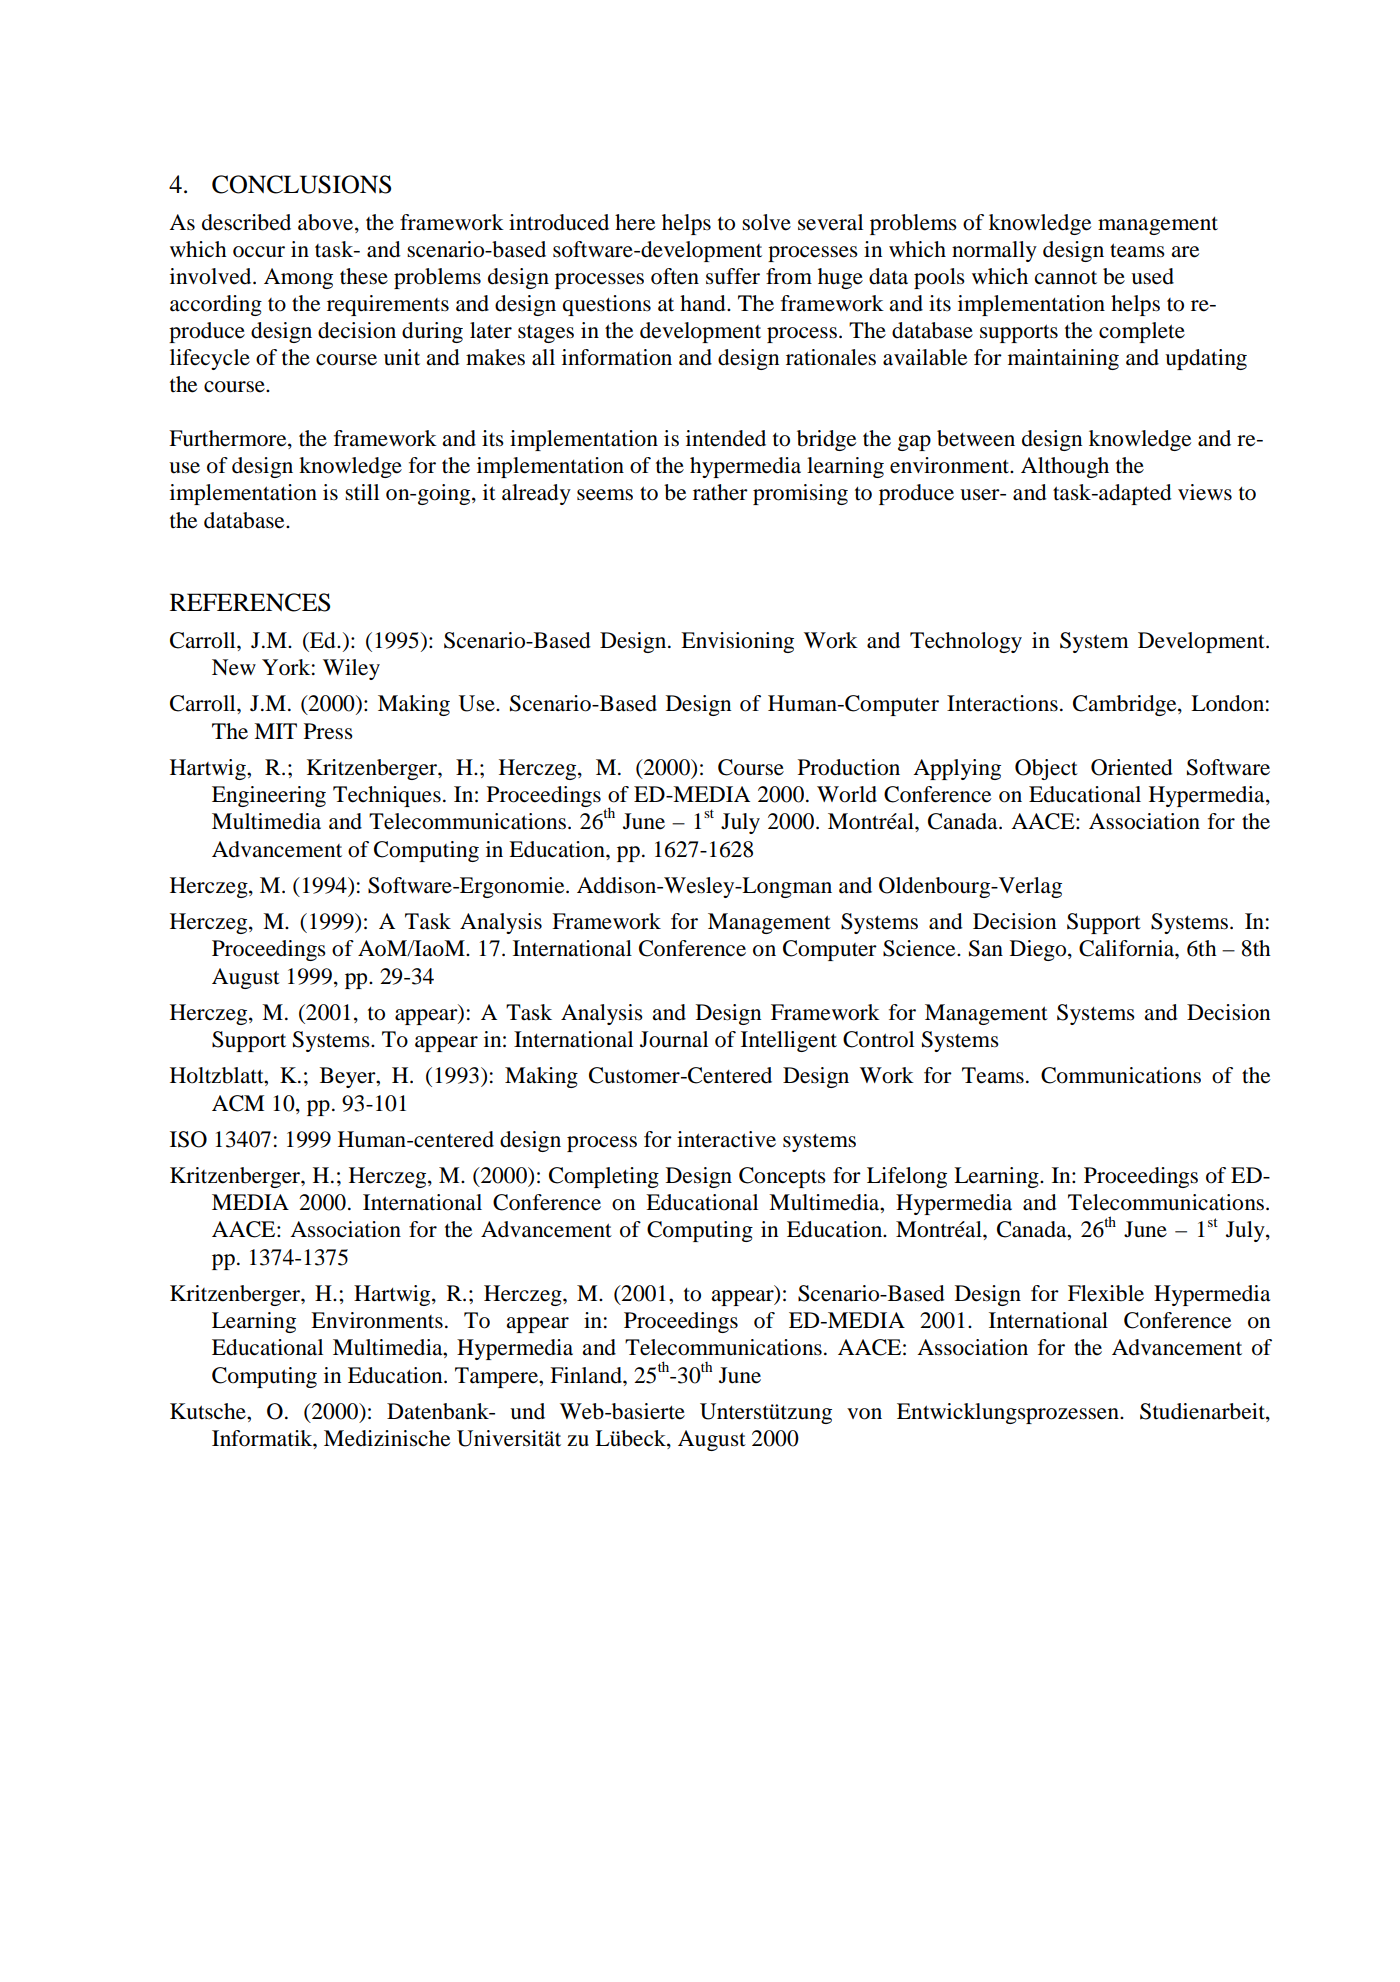  What do you see at coordinates (327, 223) in the screenshot?
I see `above` at bounding box center [327, 223].
